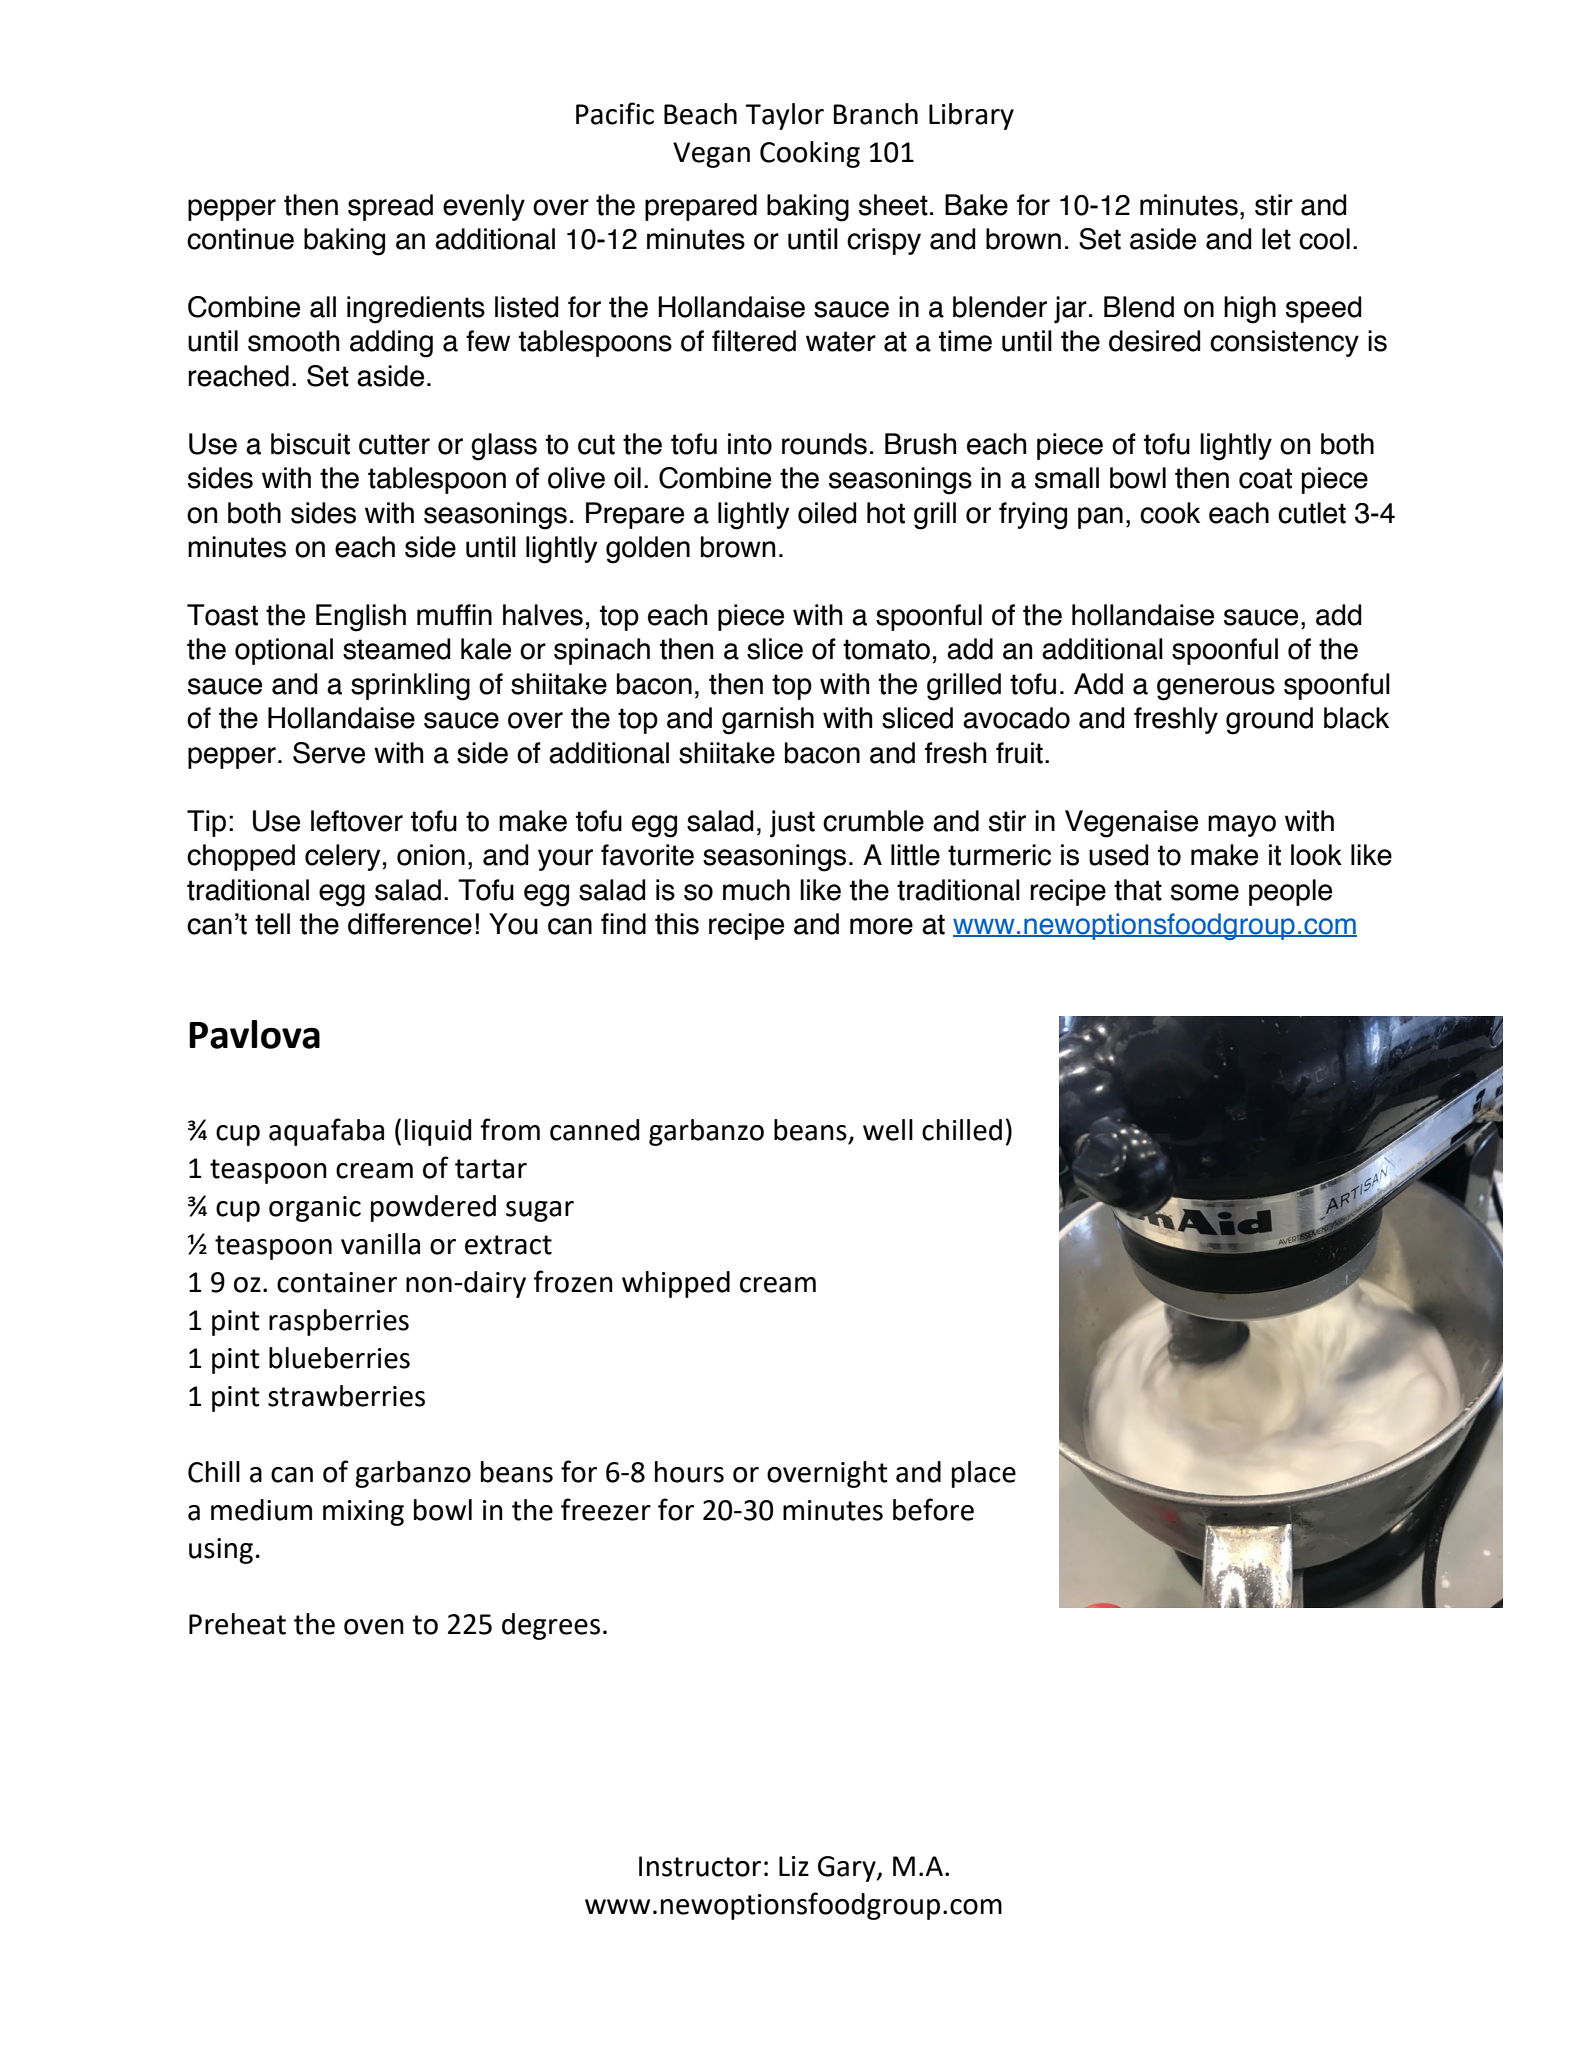  I want to click on mayo, so click(1242, 826).
